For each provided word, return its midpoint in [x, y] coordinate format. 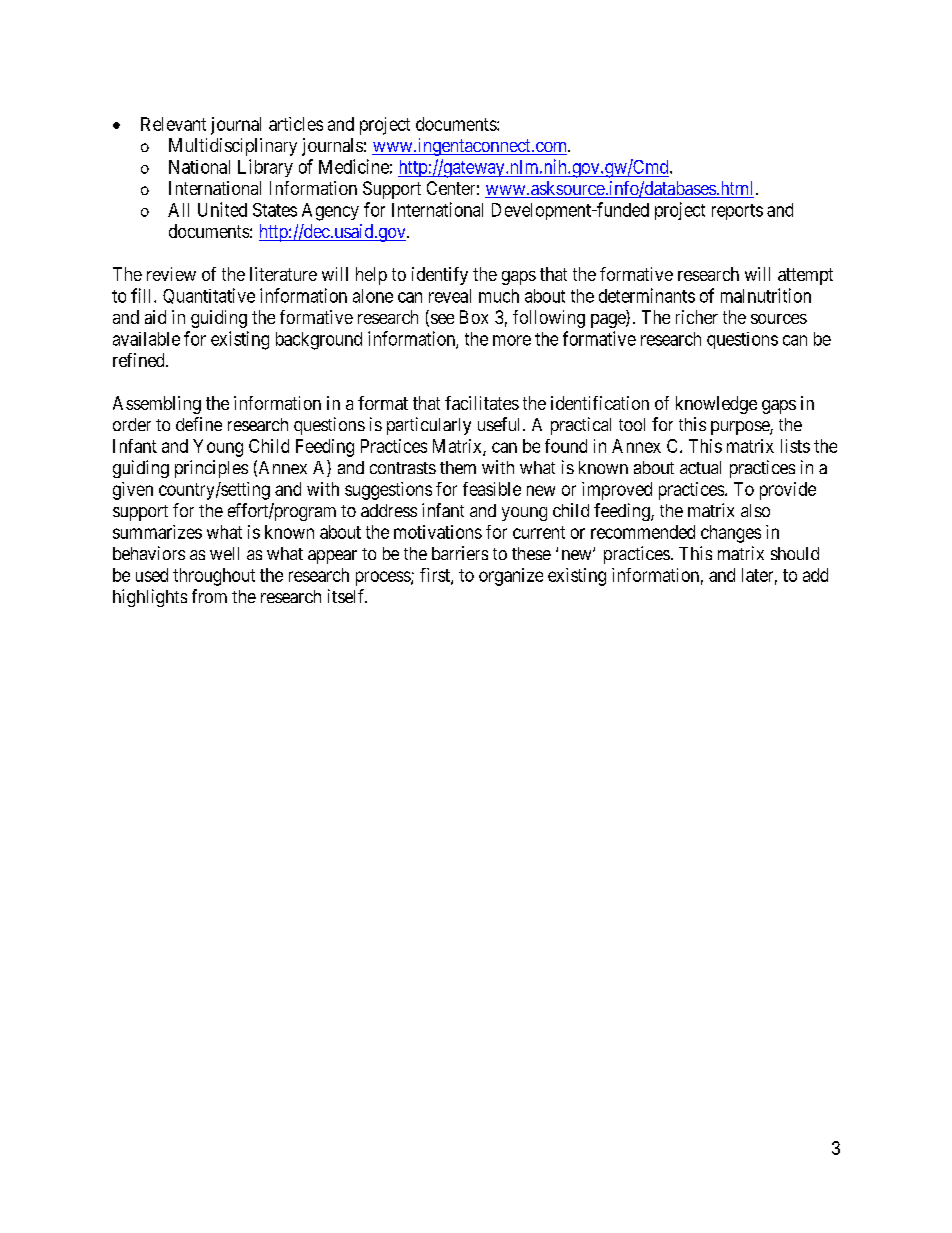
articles [296, 124]
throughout [214, 577]
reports [737, 212]
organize [511, 577]
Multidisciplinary [233, 147]
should [795, 553]
